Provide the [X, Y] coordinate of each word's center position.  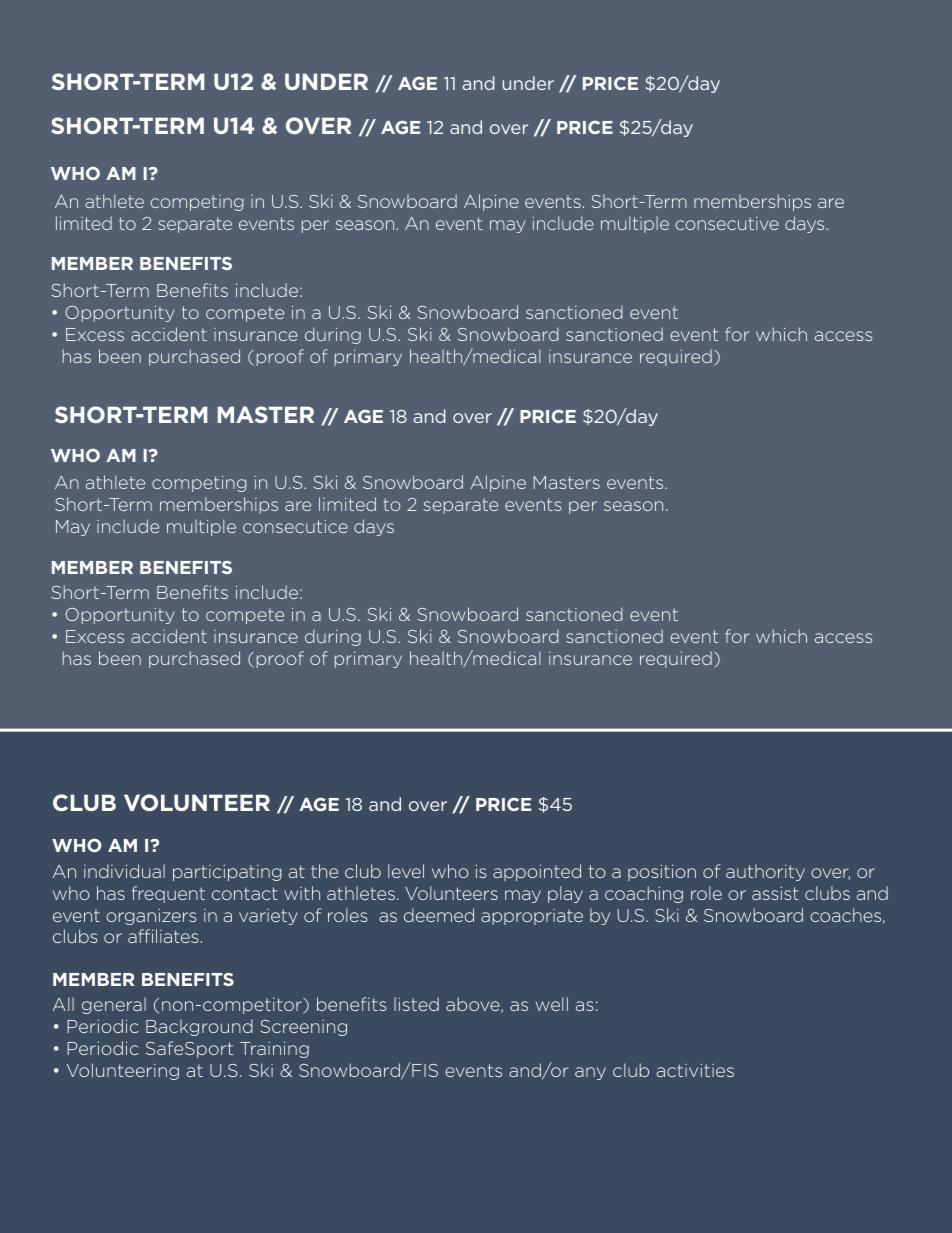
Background [199, 1027]
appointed [537, 872]
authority [765, 872]
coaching [644, 894]
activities [695, 1070]
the [324, 871]
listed [416, 1004]
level [406, 871]
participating [227, 873]
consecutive [727, 223]
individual [124, 871]
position [662, 873]
